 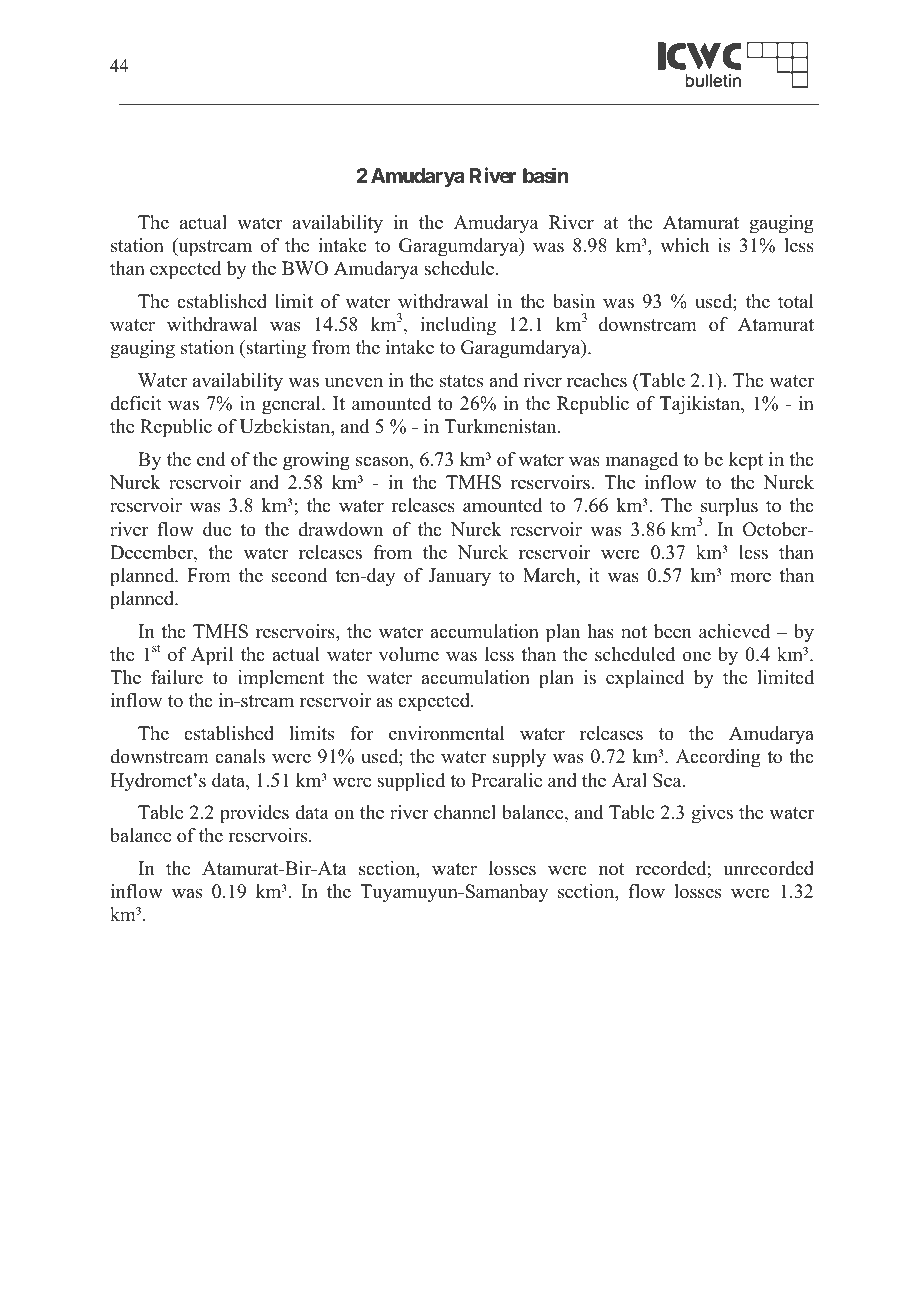 I want to click on April, so click(x=212, y=656).
